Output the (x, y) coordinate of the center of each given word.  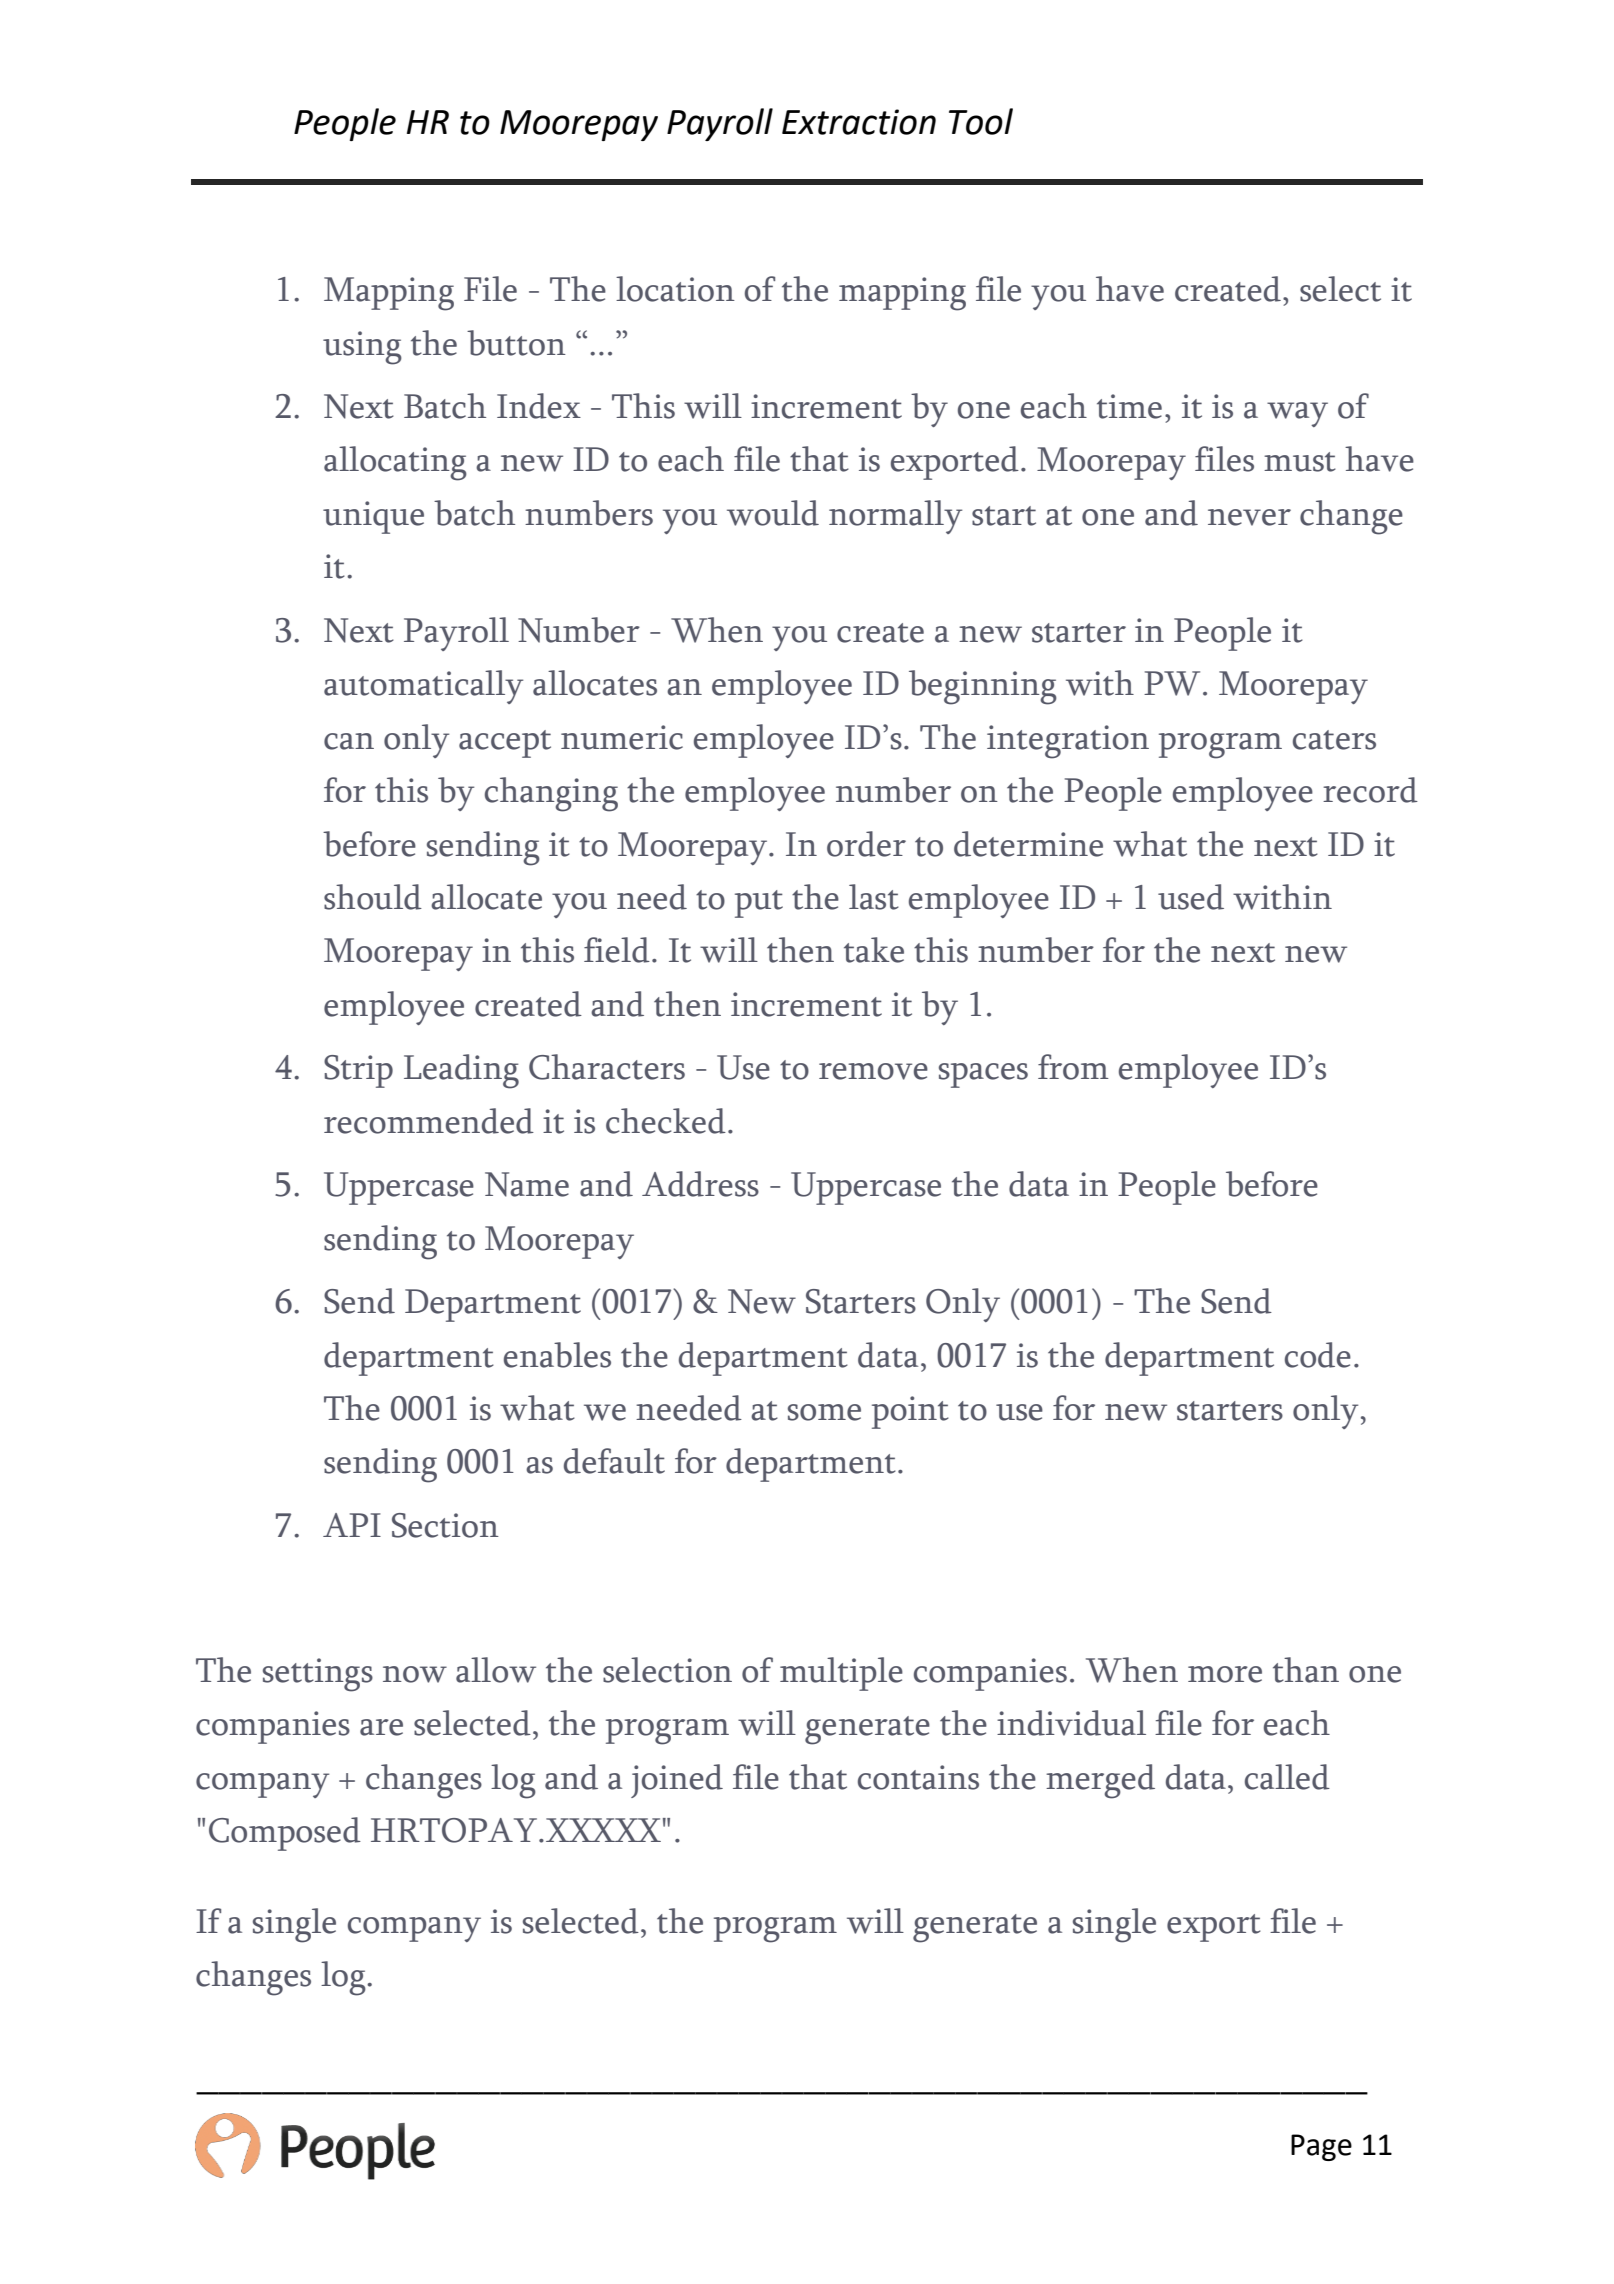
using (362, 348)
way (1297, 414)
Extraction (859, 122)
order (866, 844)
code (1318, 1355)
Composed (285, 1834)
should (373, 897)
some (824, 1412)
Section (445, 1525)
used (1191, 897)
